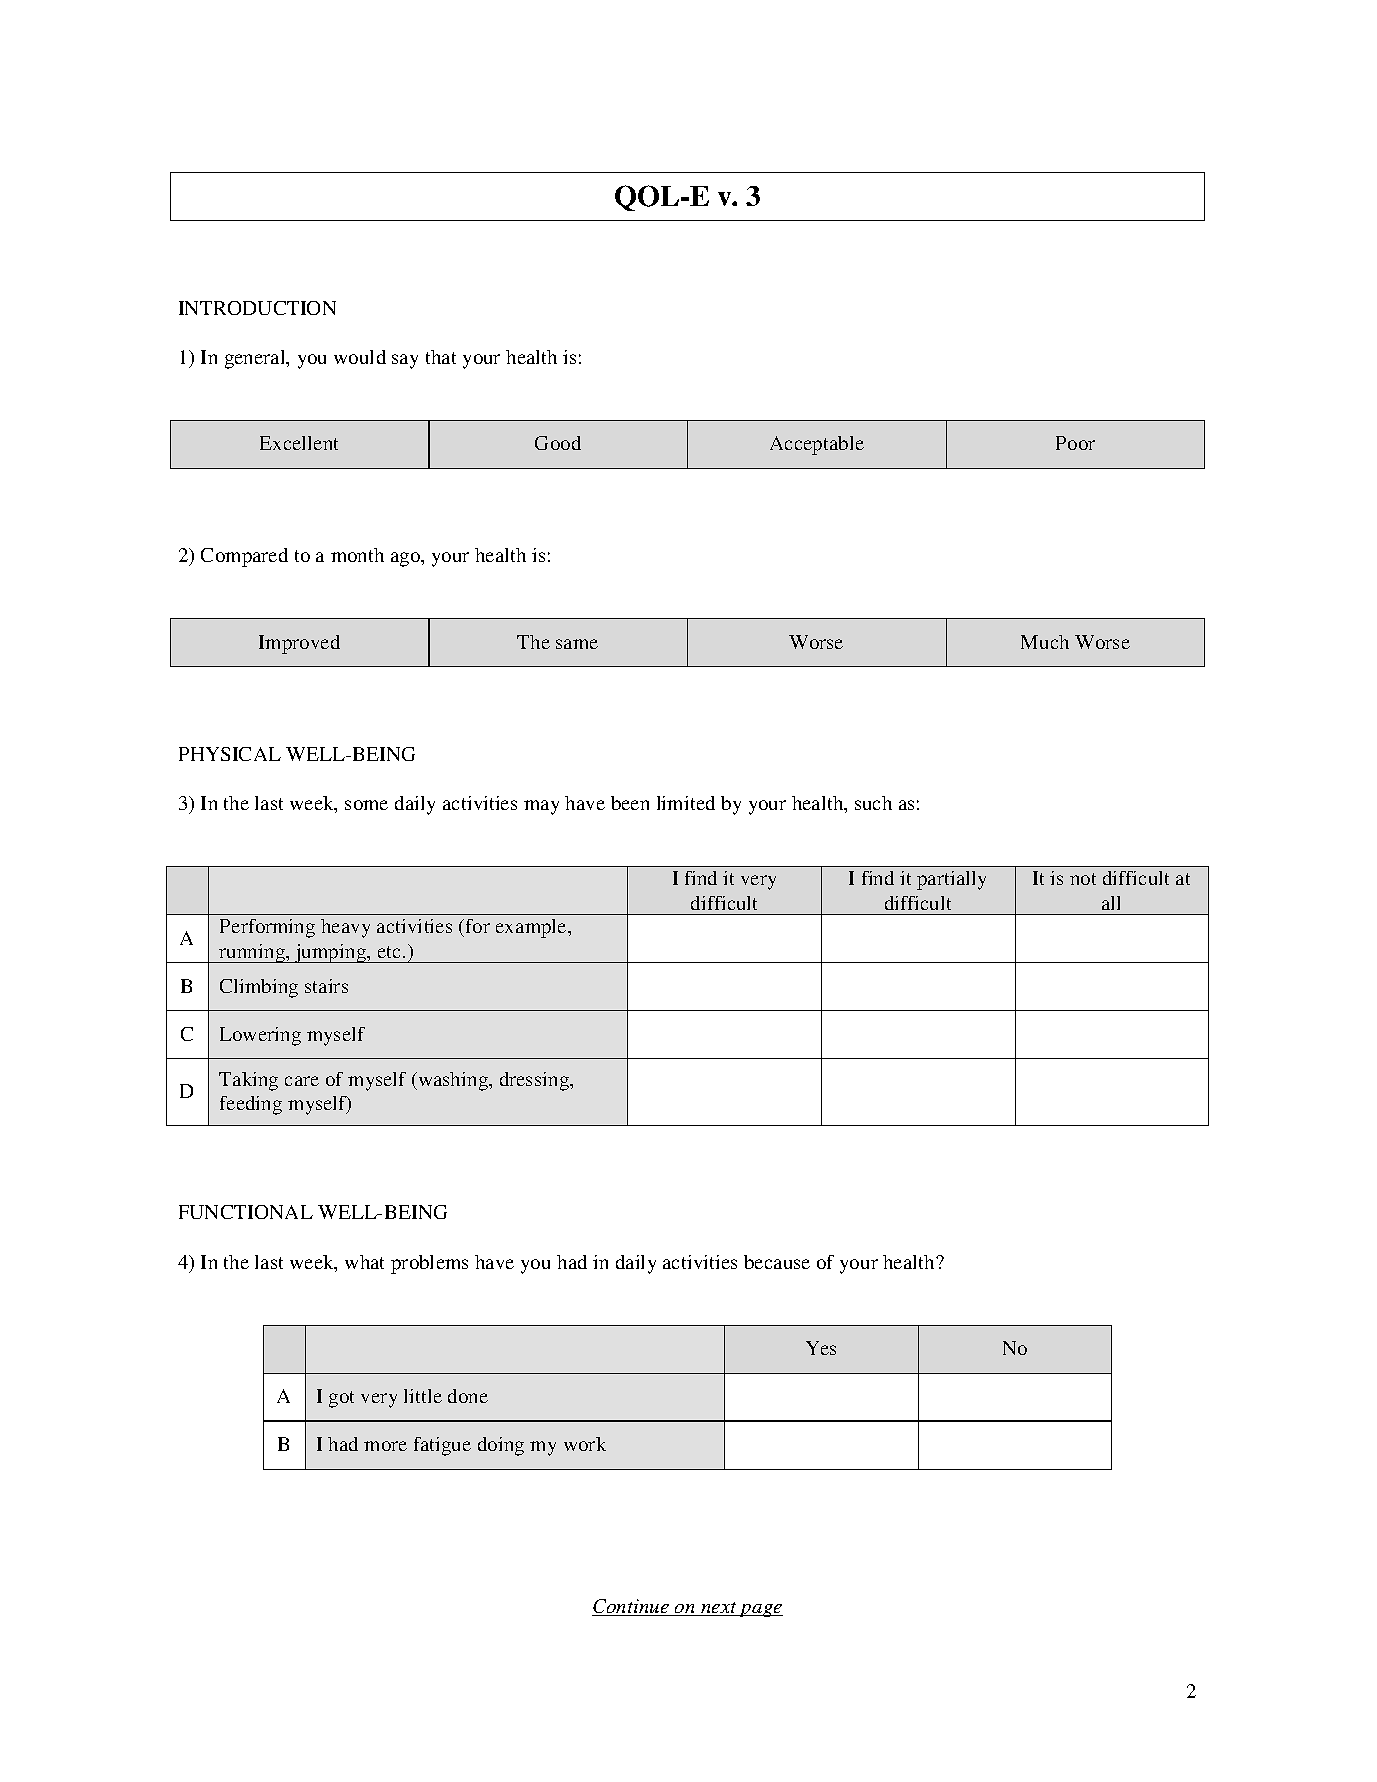 The width and height of the document is (1377, 1782). Describe the element at coordinates (1075, 443) in the document. I see `Poor` at that location.
